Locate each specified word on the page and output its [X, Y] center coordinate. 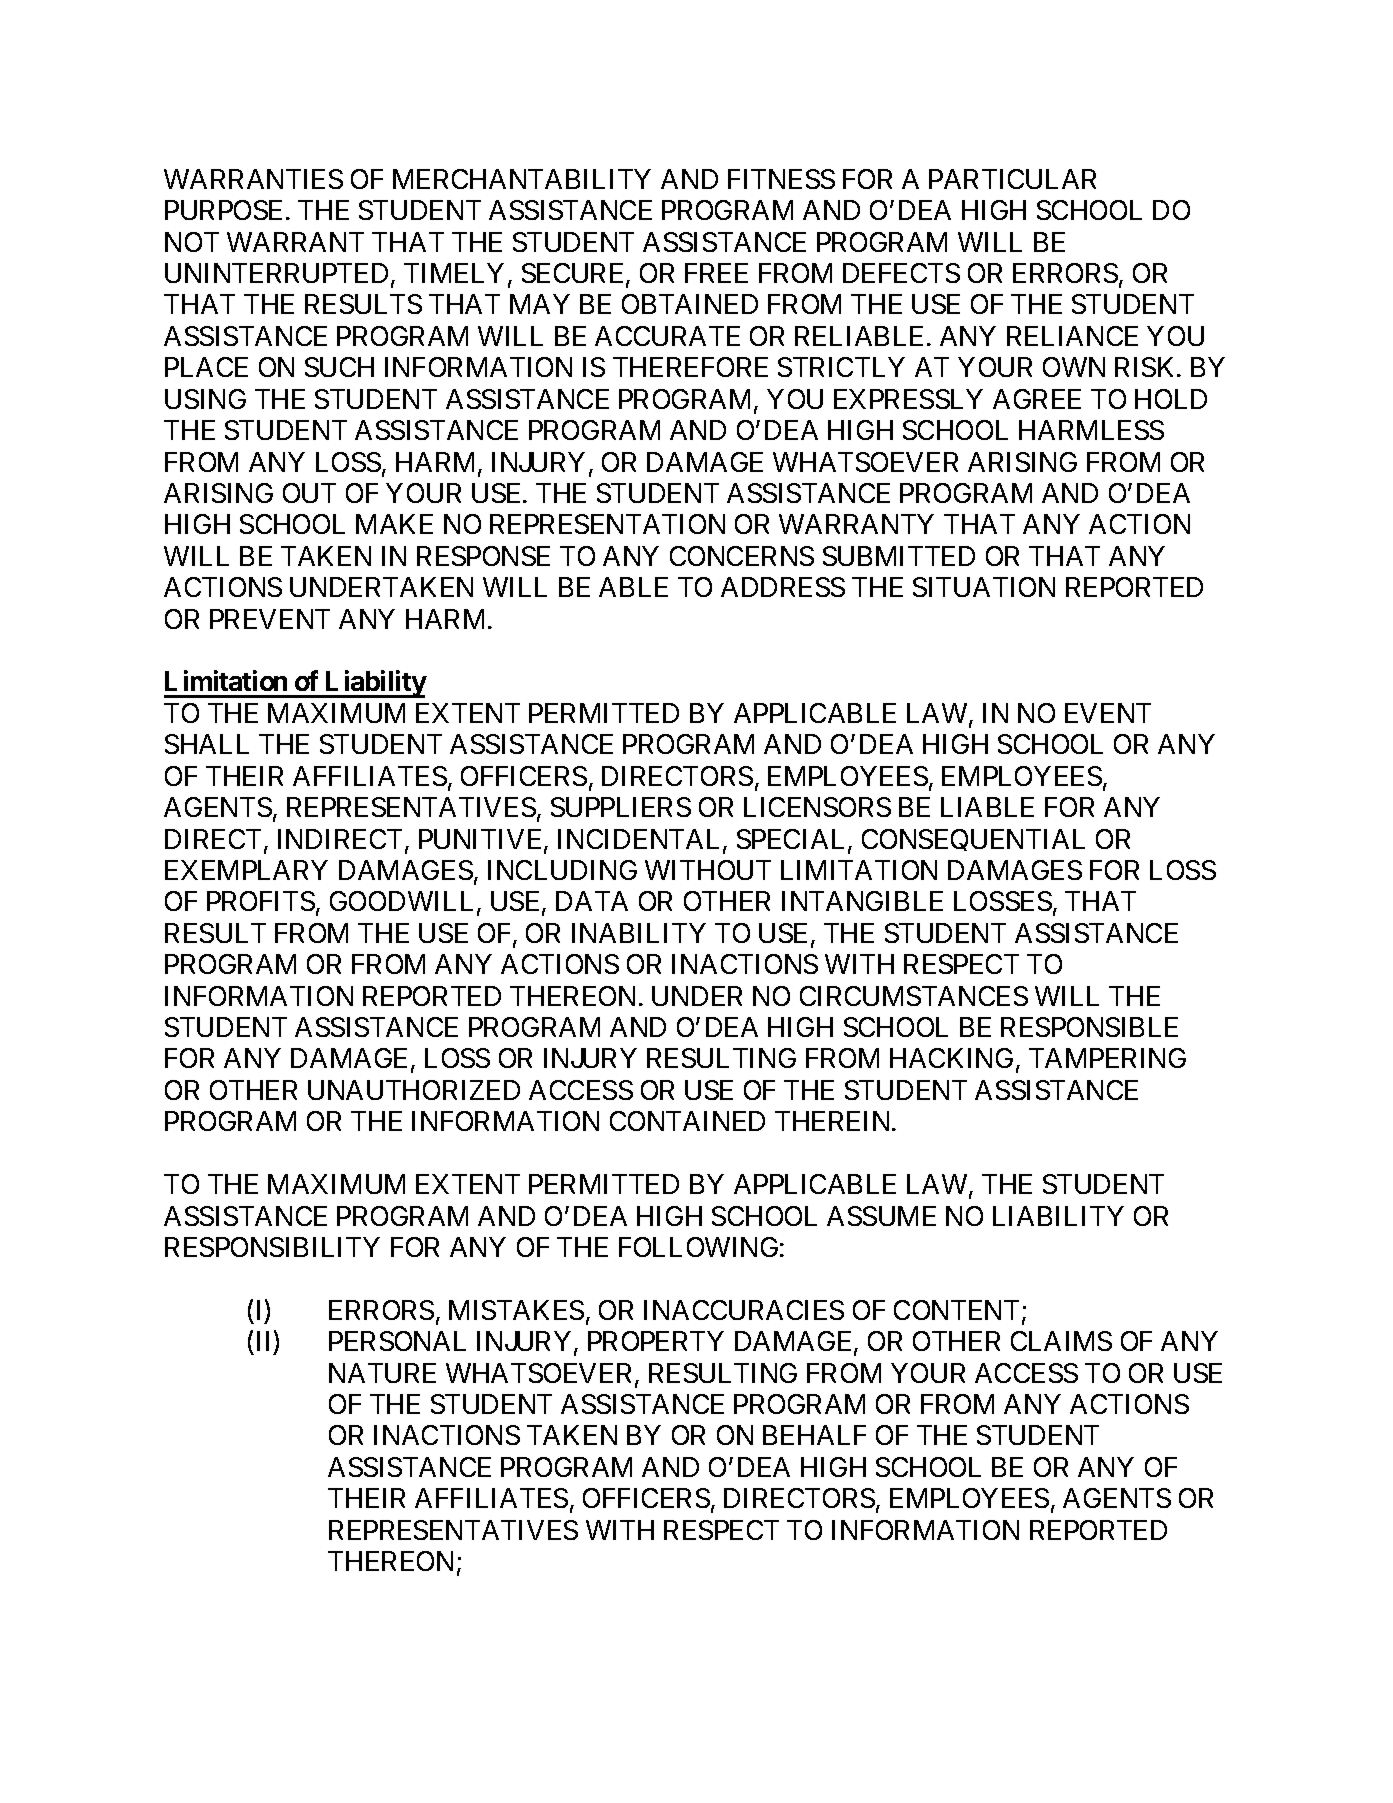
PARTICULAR [1012, 179]
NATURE [382, 1373]
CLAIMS [1061, 1341]
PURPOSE [223, 210]
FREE [716, 273]
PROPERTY [656, 1341]
